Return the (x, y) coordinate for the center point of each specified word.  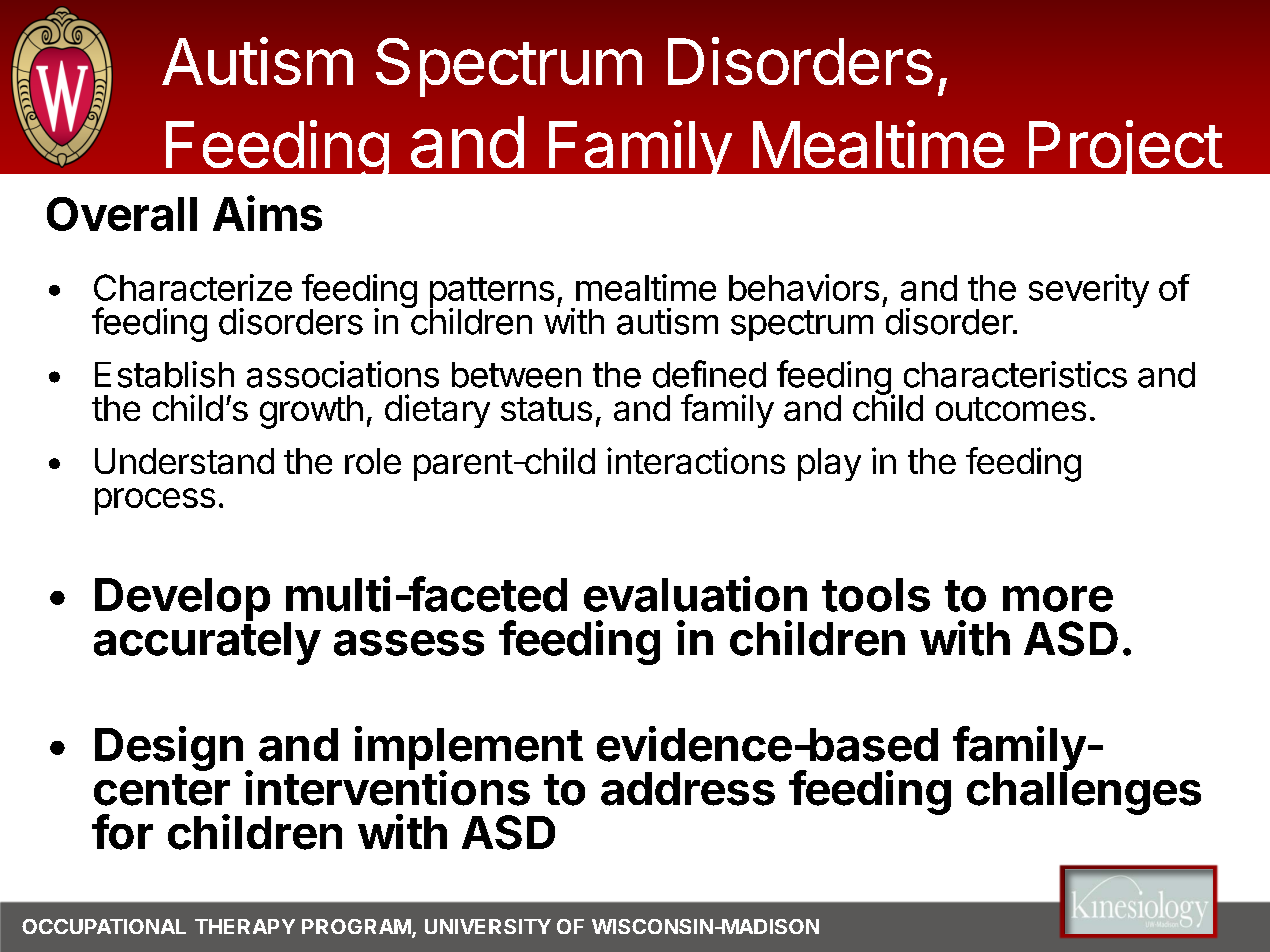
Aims (267, 213)
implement (469, 749)
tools (876, 595)
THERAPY (245, 926)
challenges (1084, 792)
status (546, 409)
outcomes (1011, 409)
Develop (182, 599)
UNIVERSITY (488, 926)
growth (311, 412)
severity (1089, 291)
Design (169, 748)
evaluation (695, 594)
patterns (492, 293)
